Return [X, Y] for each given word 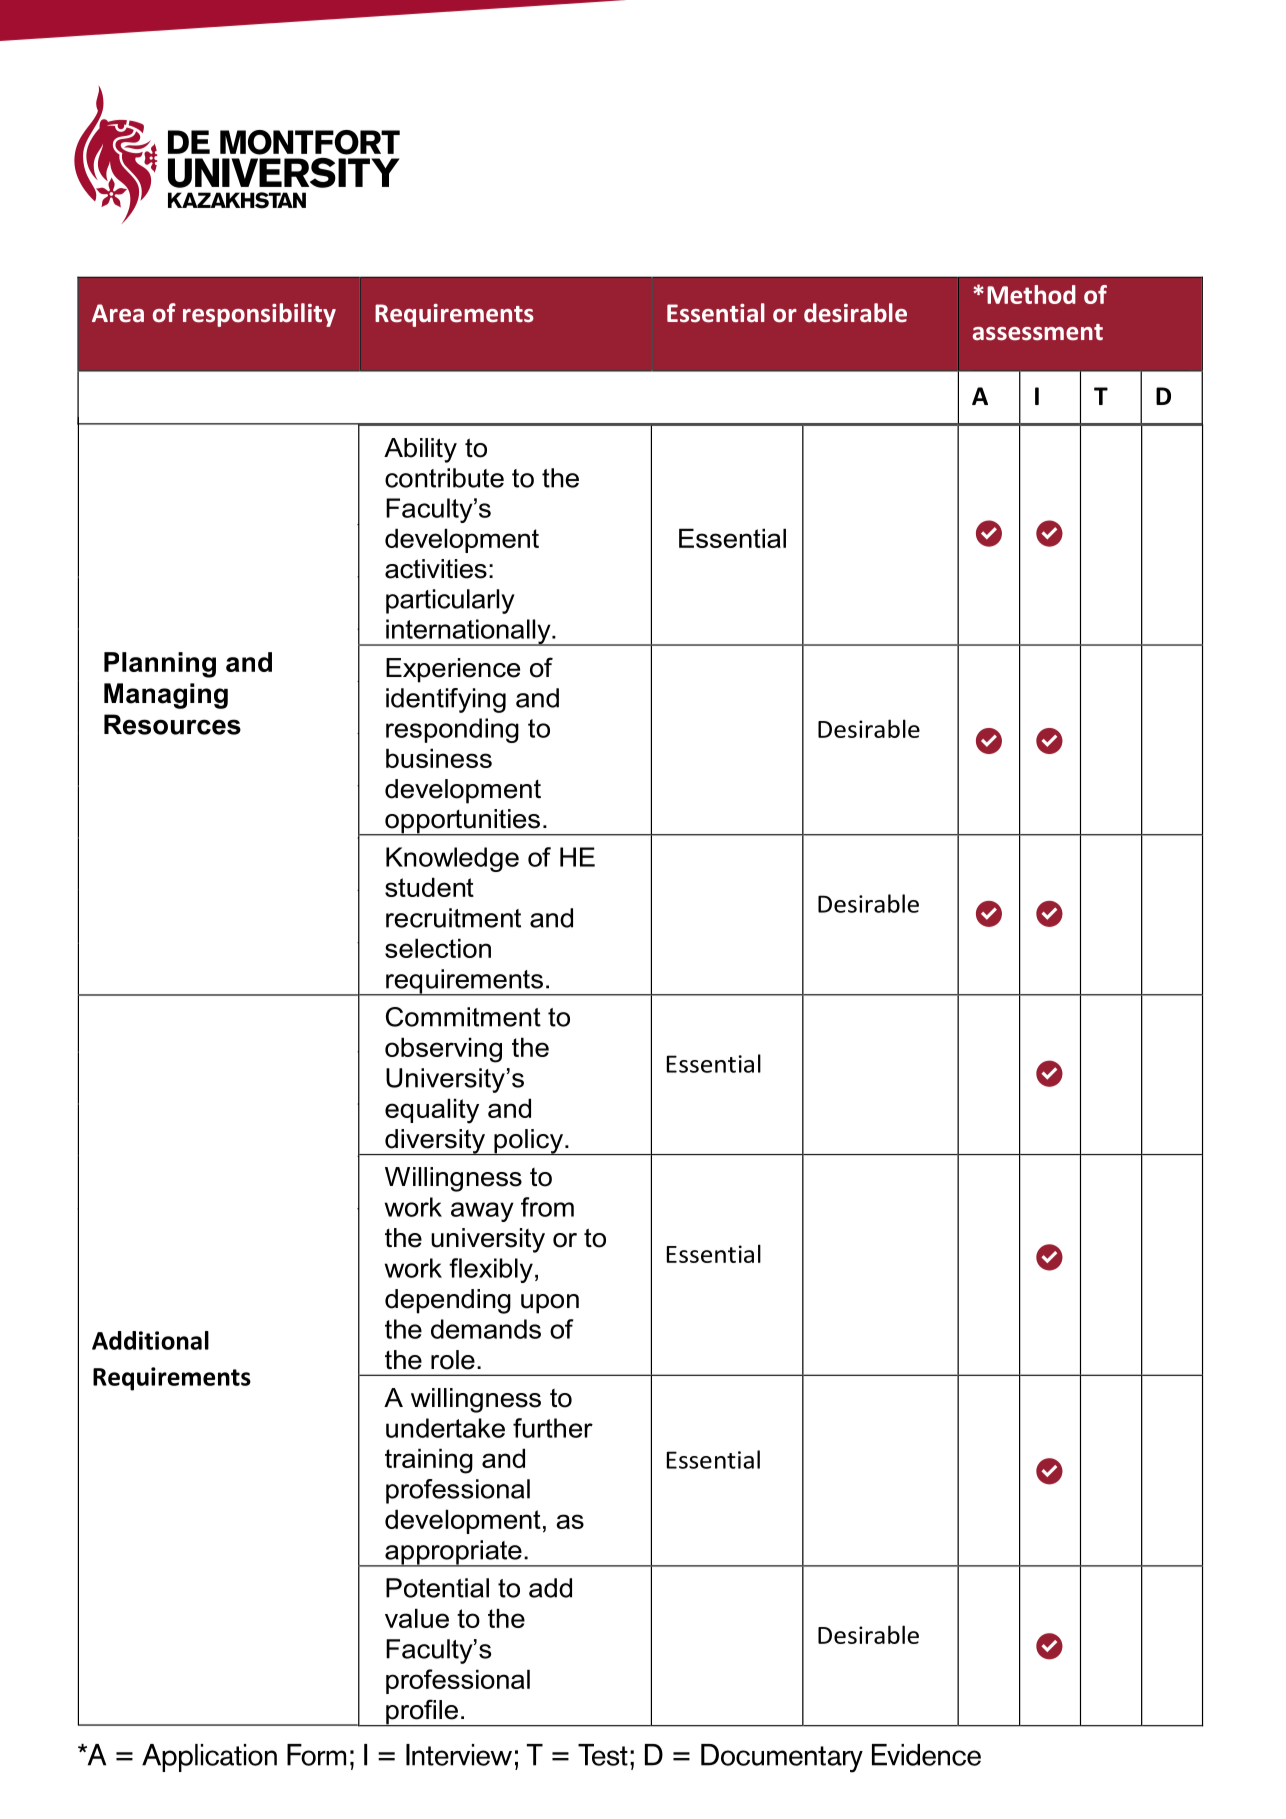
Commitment [463, 1017]
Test [603, 1755]
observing [443, 1050]
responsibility [259, 315]
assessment [1037, 332]
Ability [420, 450]
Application [209, 1758]
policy [529, 1142]
